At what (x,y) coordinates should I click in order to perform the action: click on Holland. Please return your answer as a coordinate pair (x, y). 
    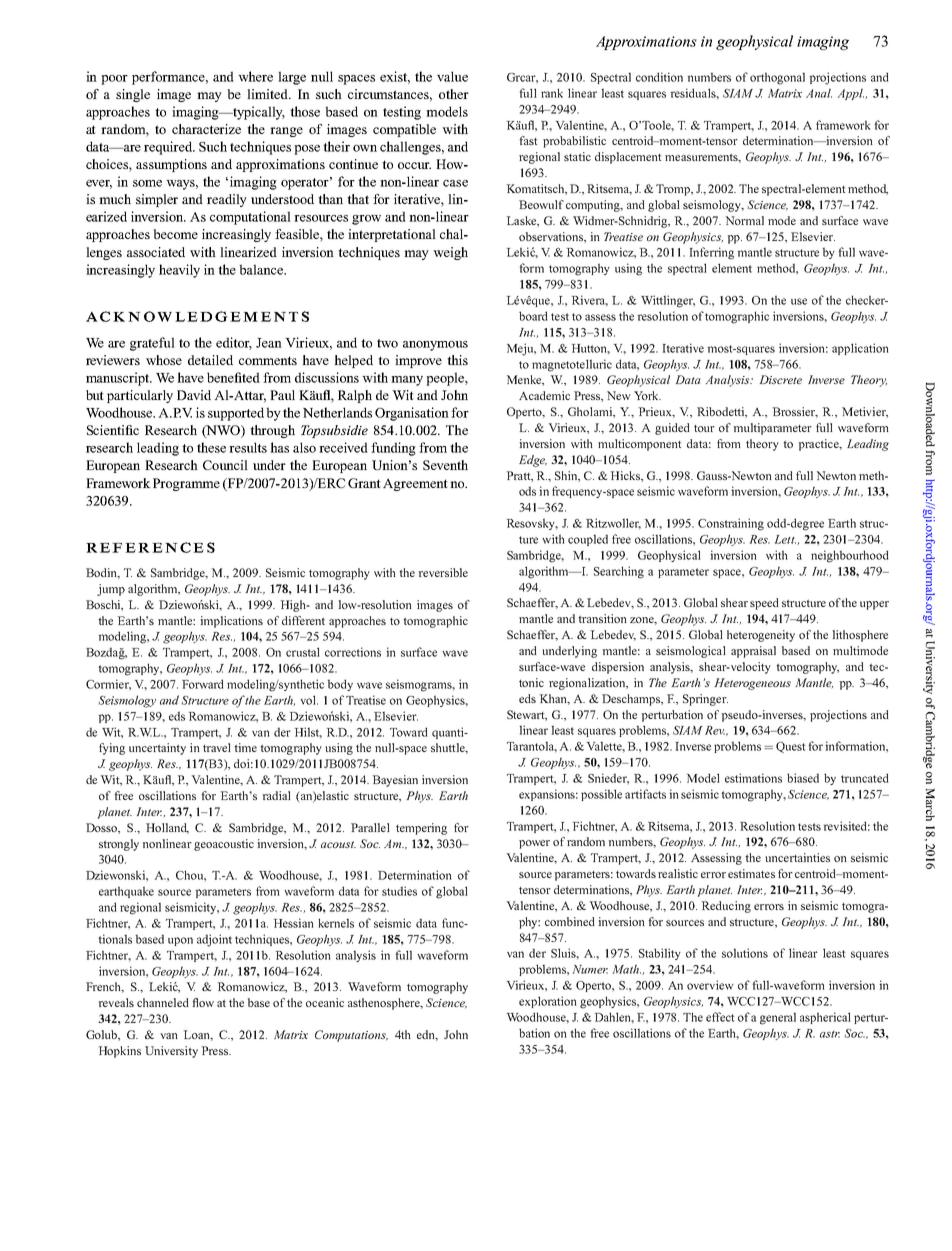
    Looking at the image, I should click on (167, 828).
